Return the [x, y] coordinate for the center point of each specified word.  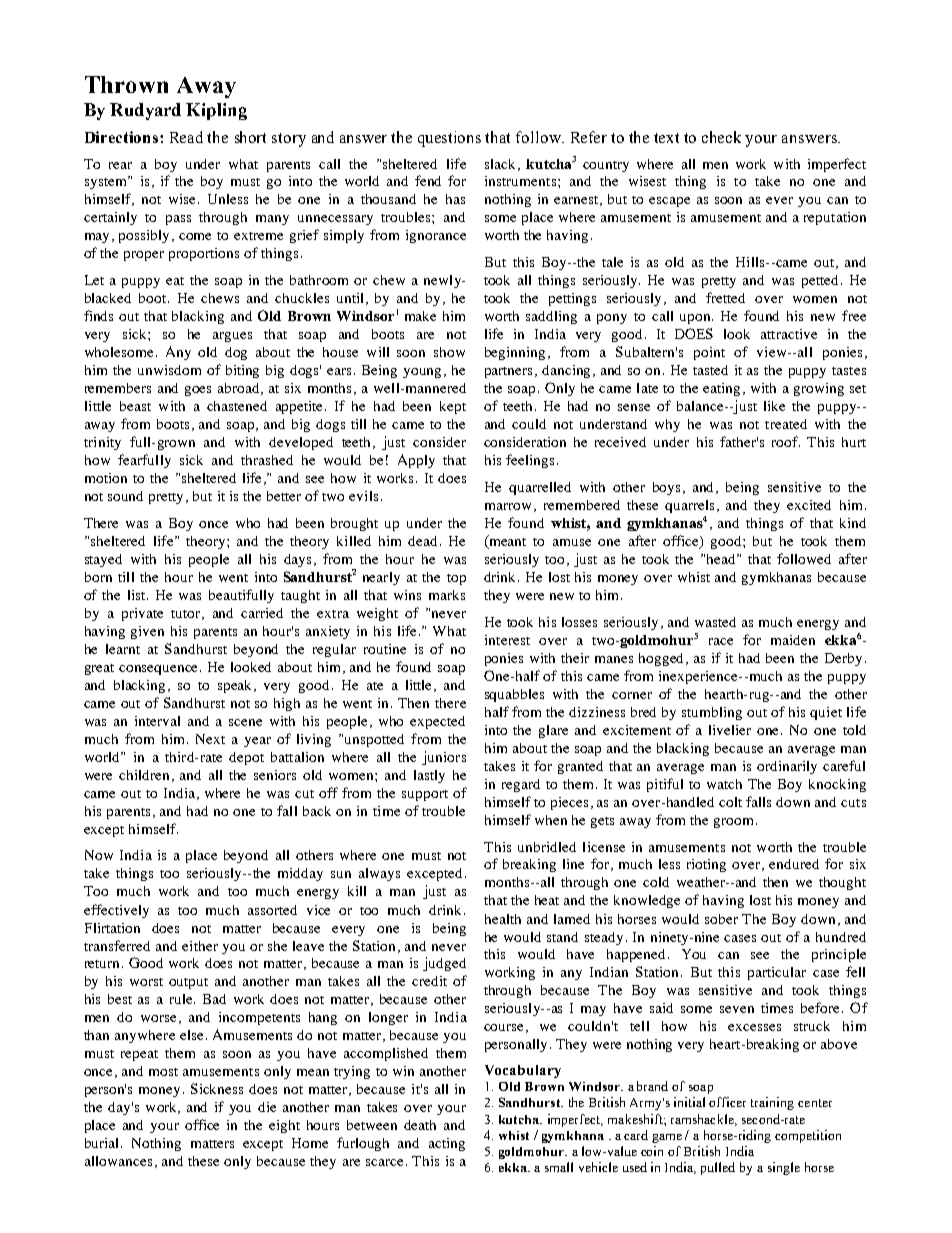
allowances [118, 1161]
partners [510, 372]
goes [198, 391]
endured [794, 864]
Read [186, 137]
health [503, 919]
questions [449, 139]
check [721, 137]
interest [507, 640]
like [774, 406]
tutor [187, 615]
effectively [116, 911]
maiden [793, 640]
